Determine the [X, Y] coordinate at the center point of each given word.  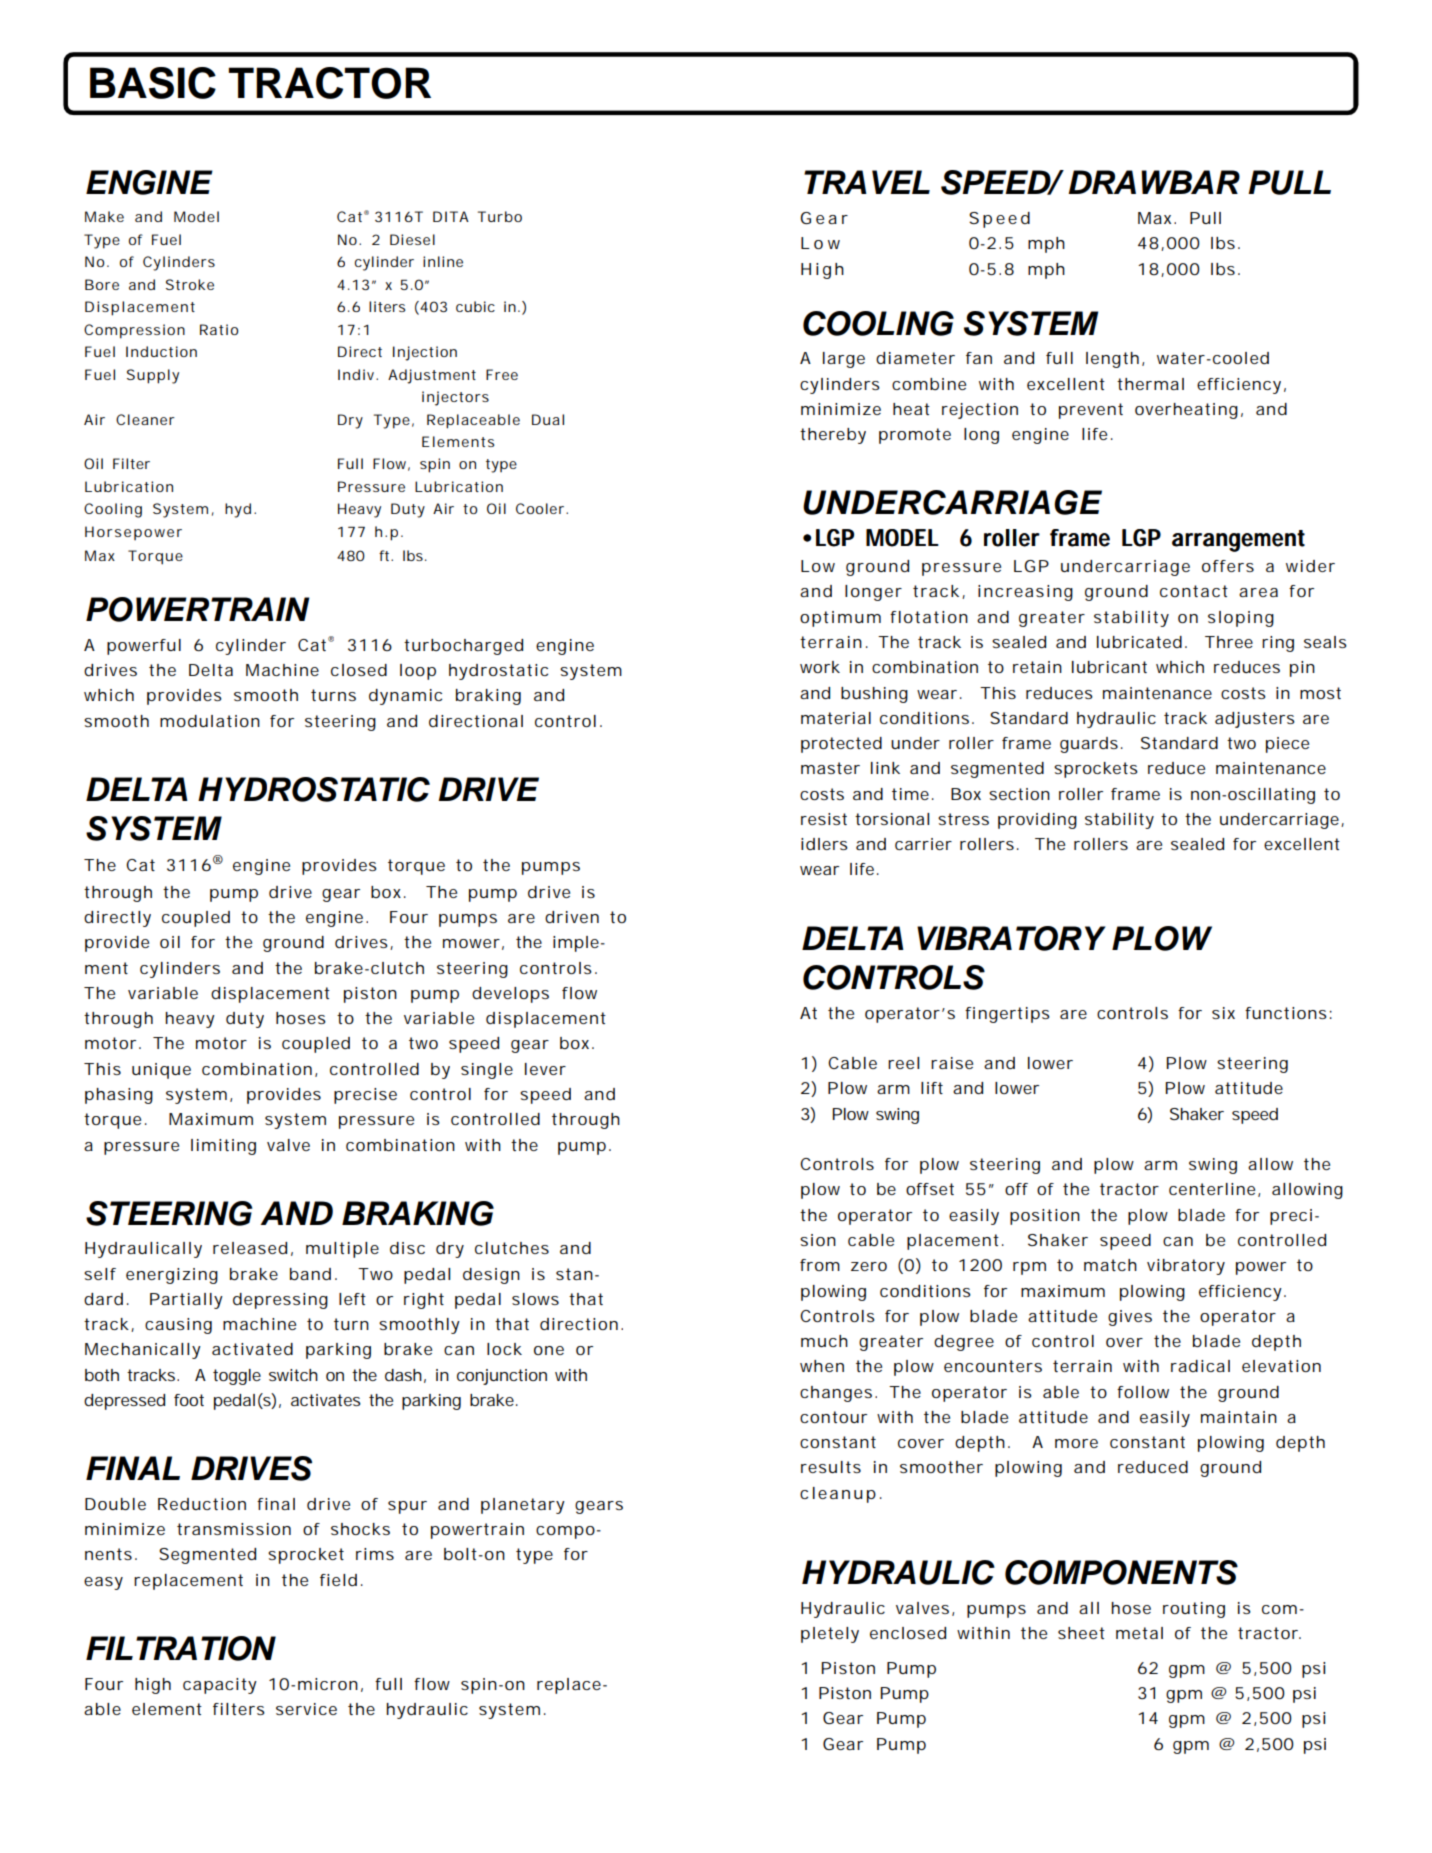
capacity [220, 1686]
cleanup [838, 1495]
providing [1037, 821]
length [1112, 360]
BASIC [153, 83]
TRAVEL [867, 182]
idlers [824, 844]
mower [471, 943]
